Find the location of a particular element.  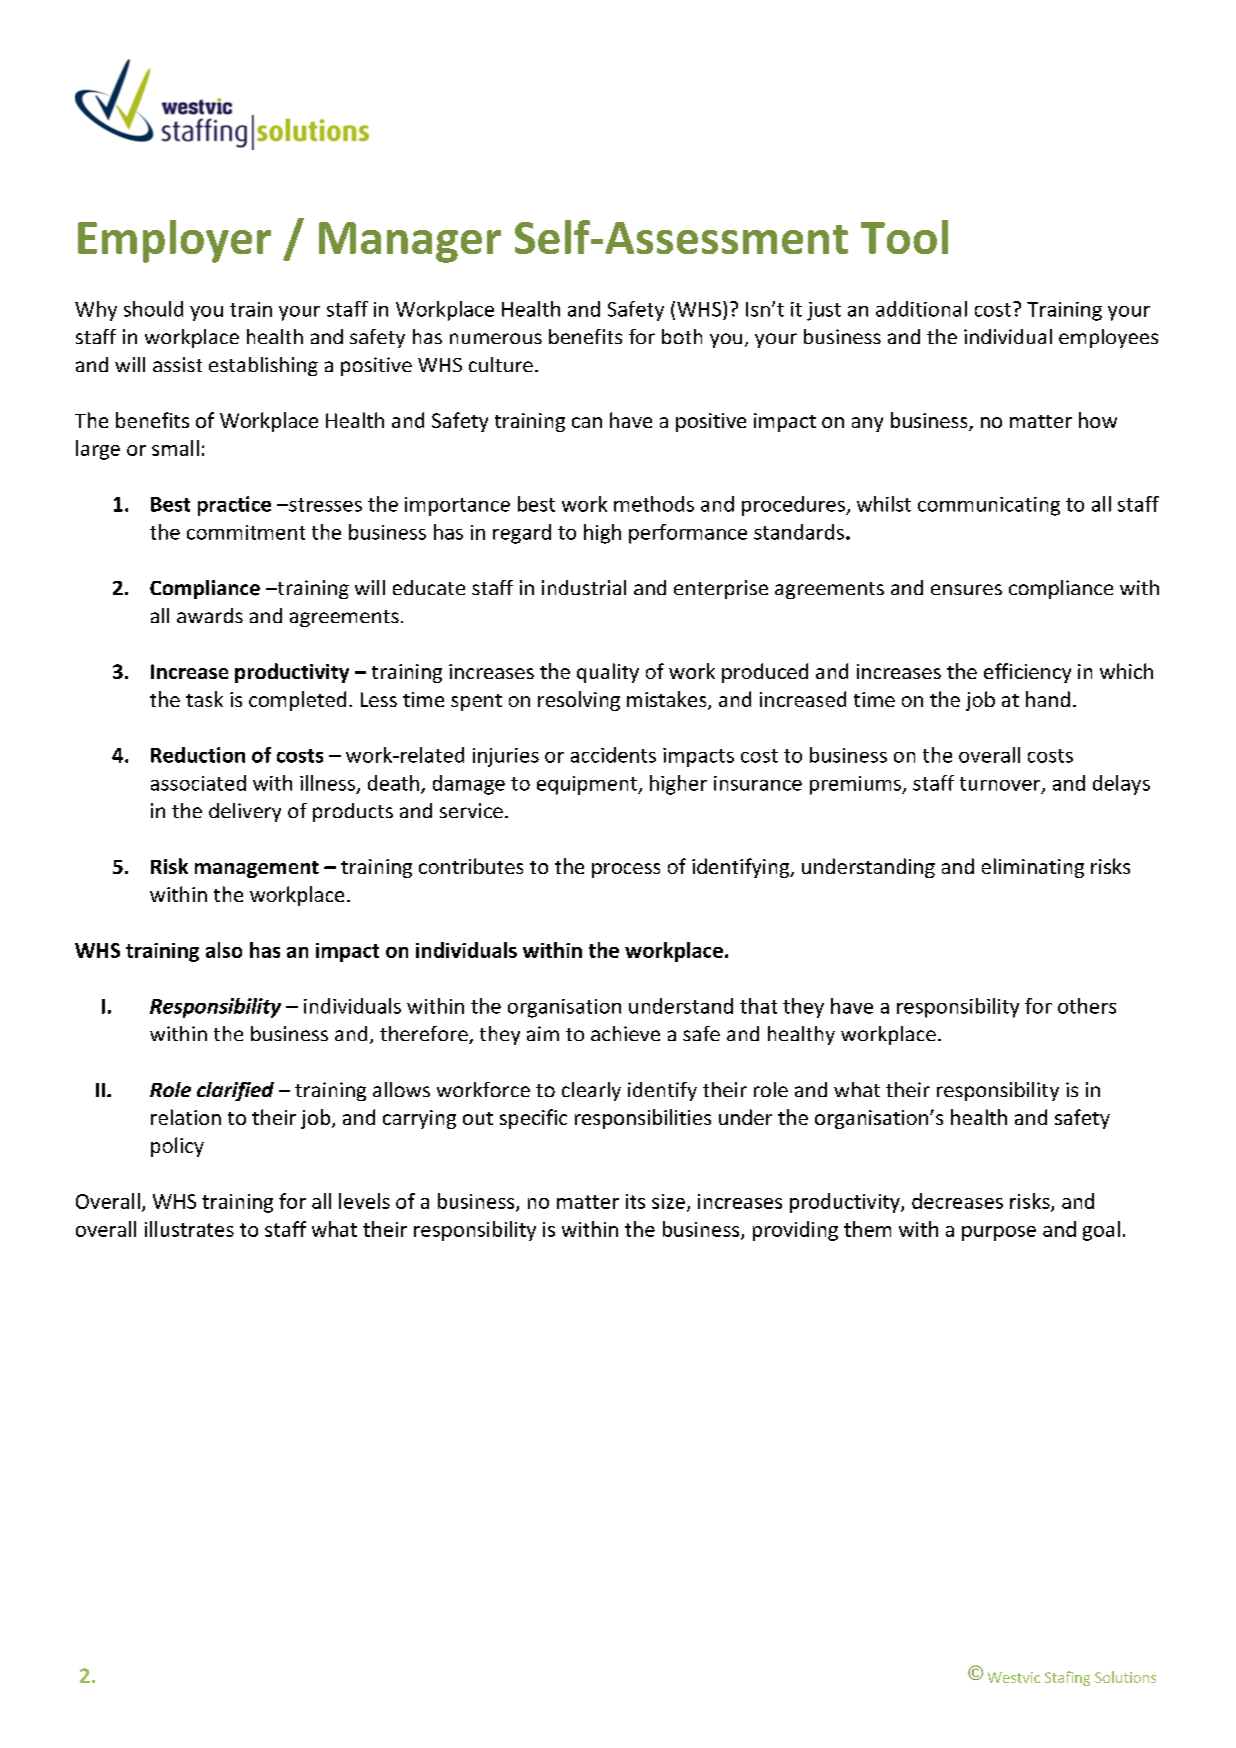

illustrates is located at coordinates (189, 1229).
